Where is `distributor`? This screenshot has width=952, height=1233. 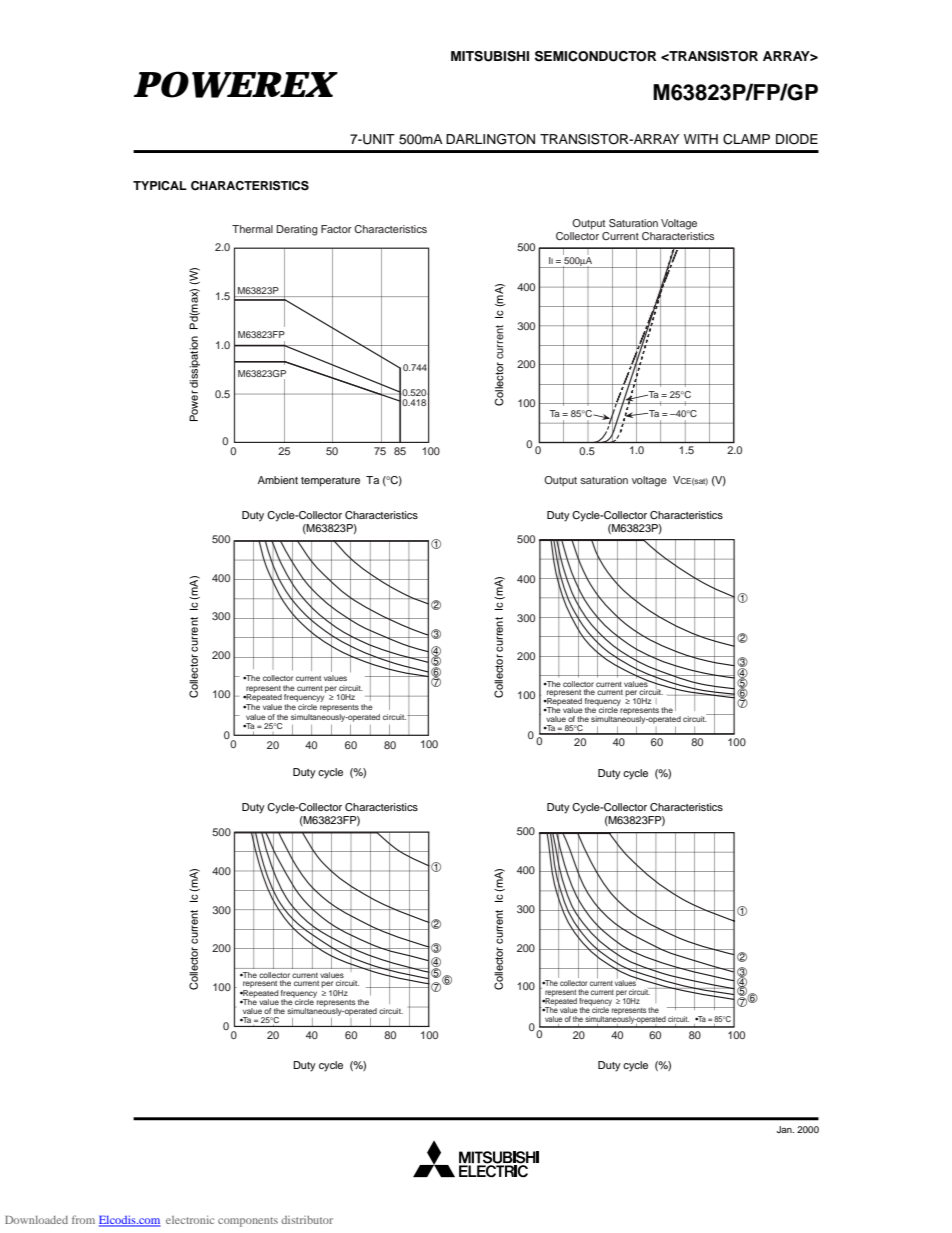
distributor is located at coordinates (307, 1220).
